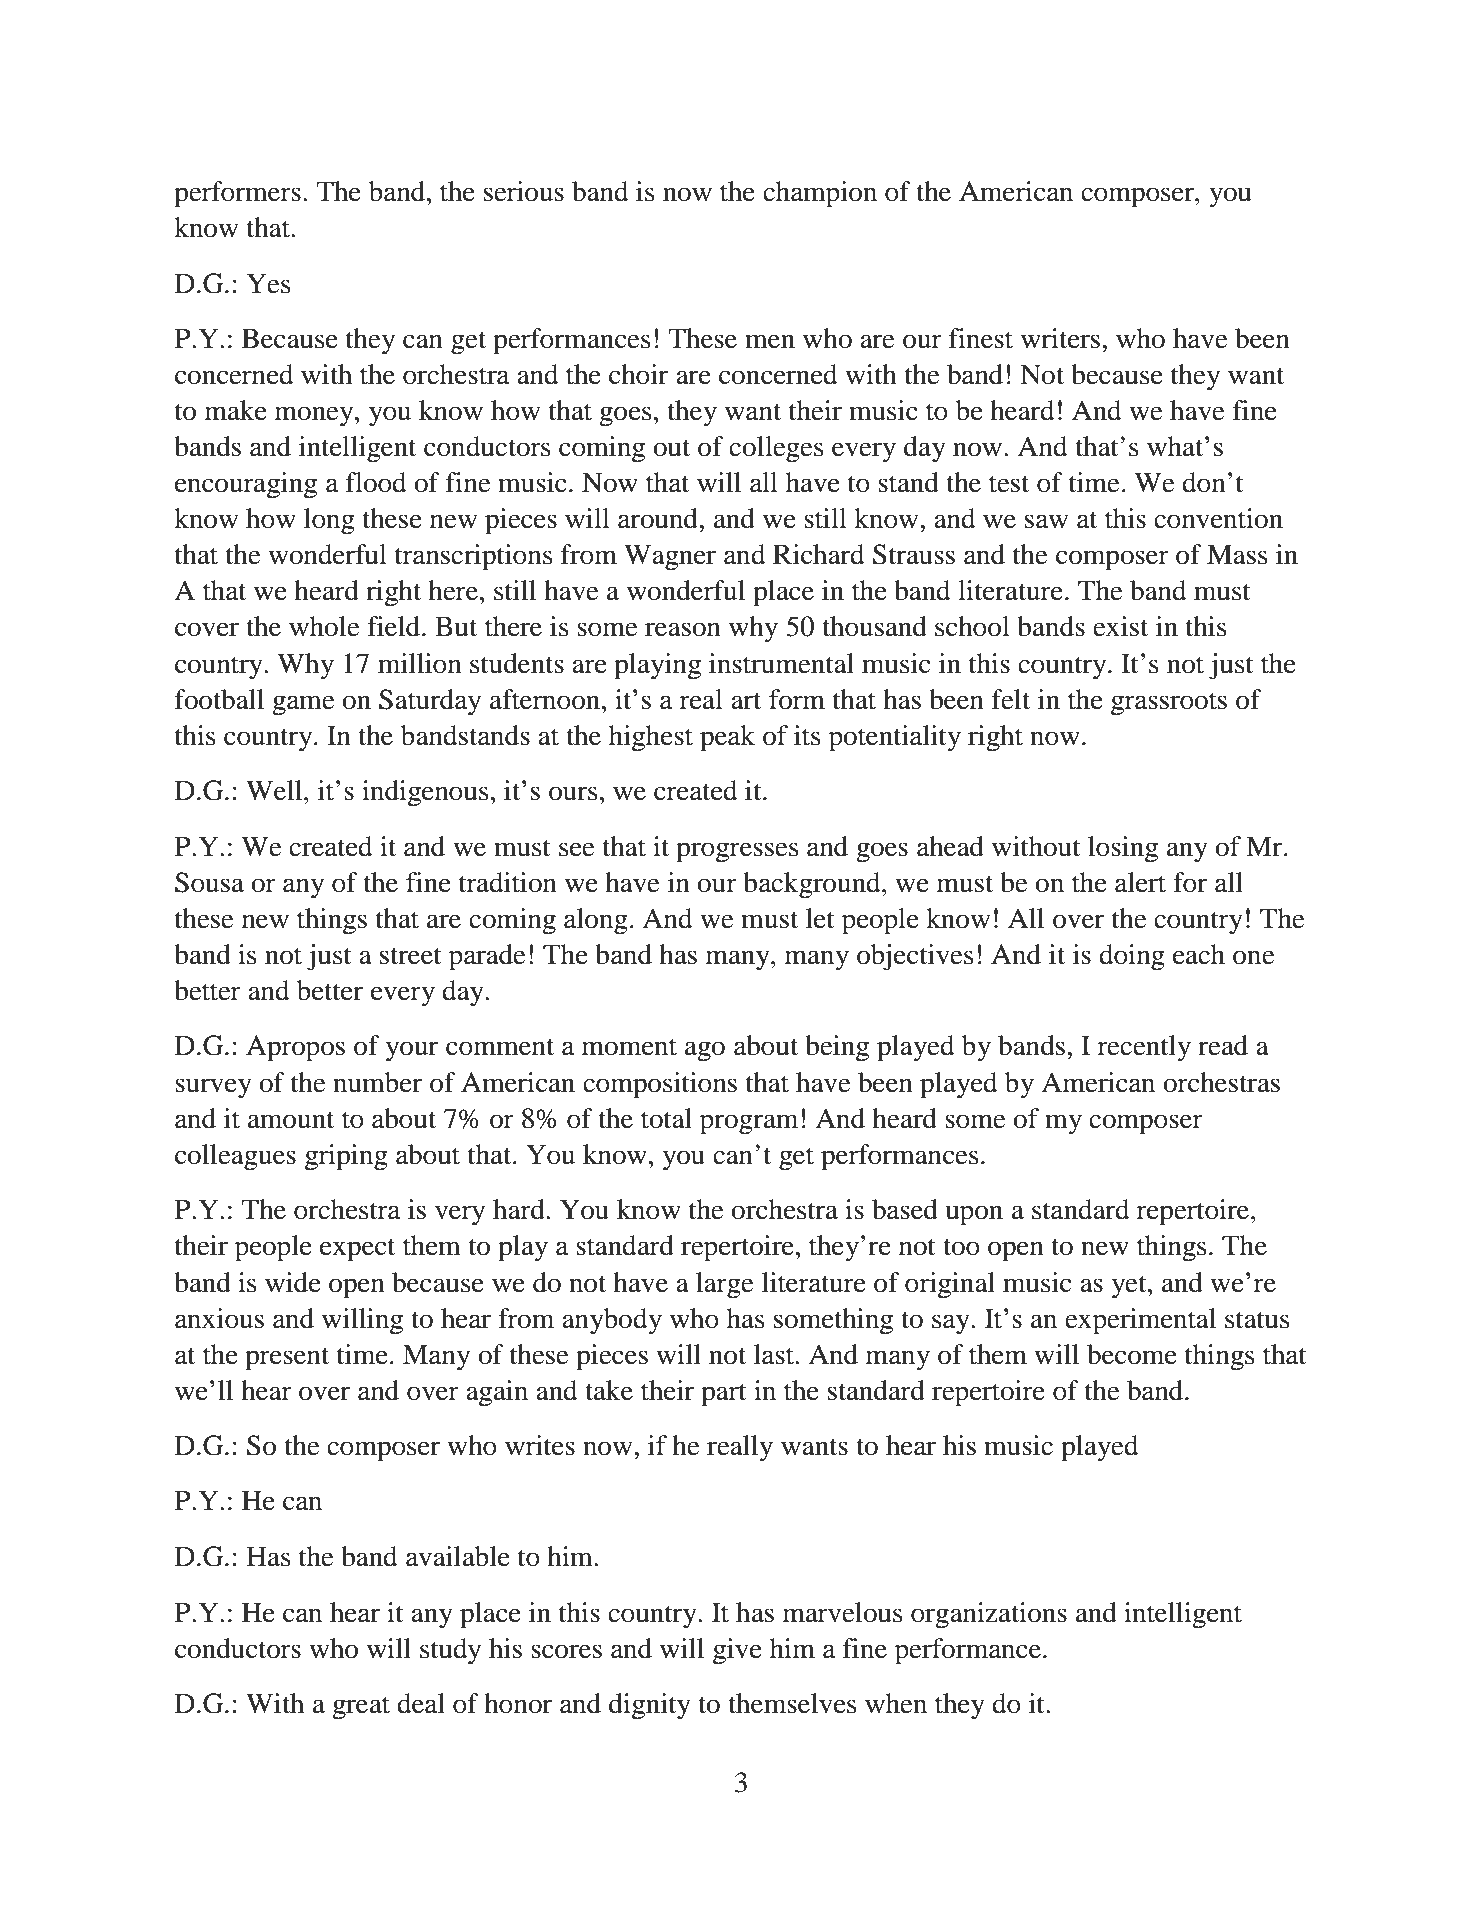  Describe the element at coordinates (737, 1651) in the screenshot. I see `give` at that location.
